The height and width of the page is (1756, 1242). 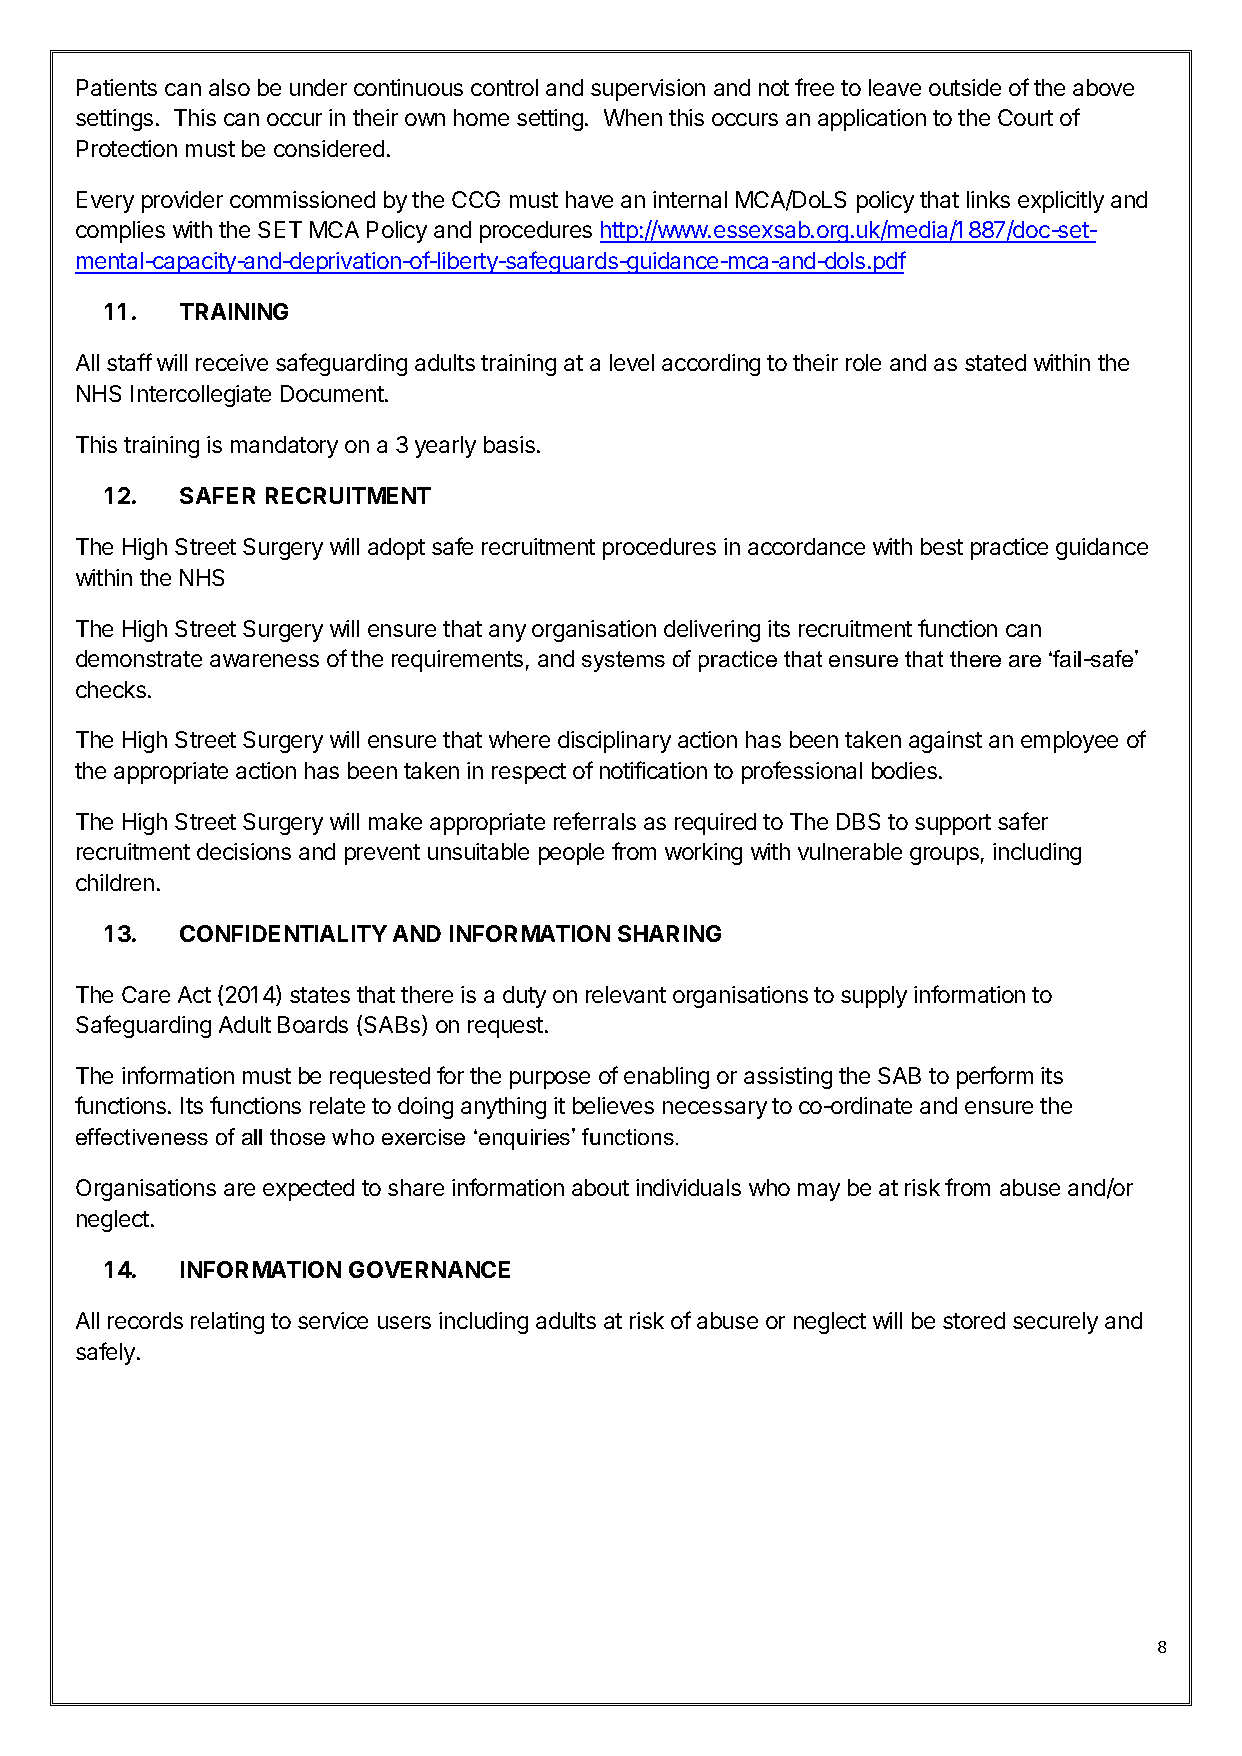 I want to click on groups, so click(x=944, y=856).
